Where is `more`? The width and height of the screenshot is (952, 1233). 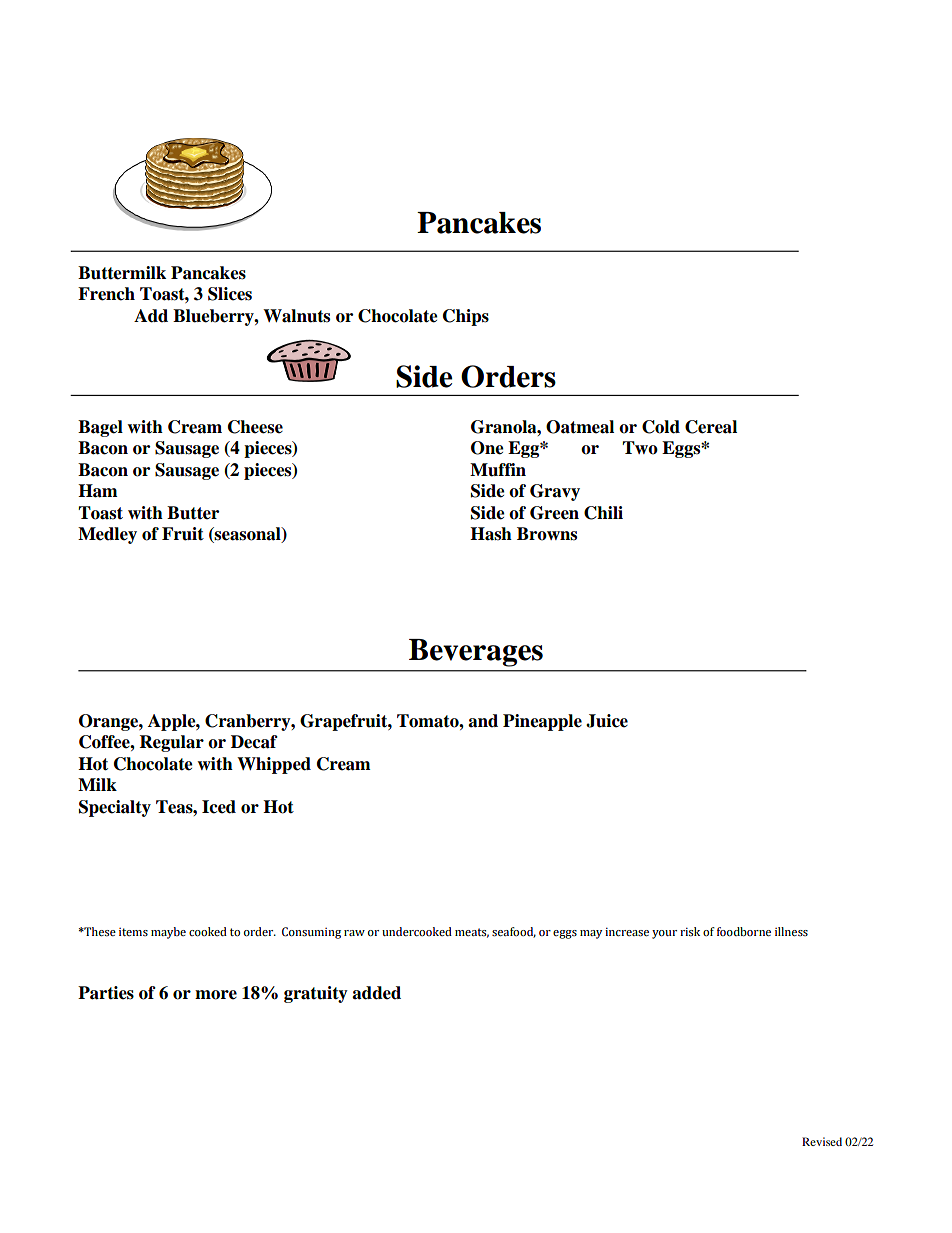 more is located at coordinates (216, 995).
